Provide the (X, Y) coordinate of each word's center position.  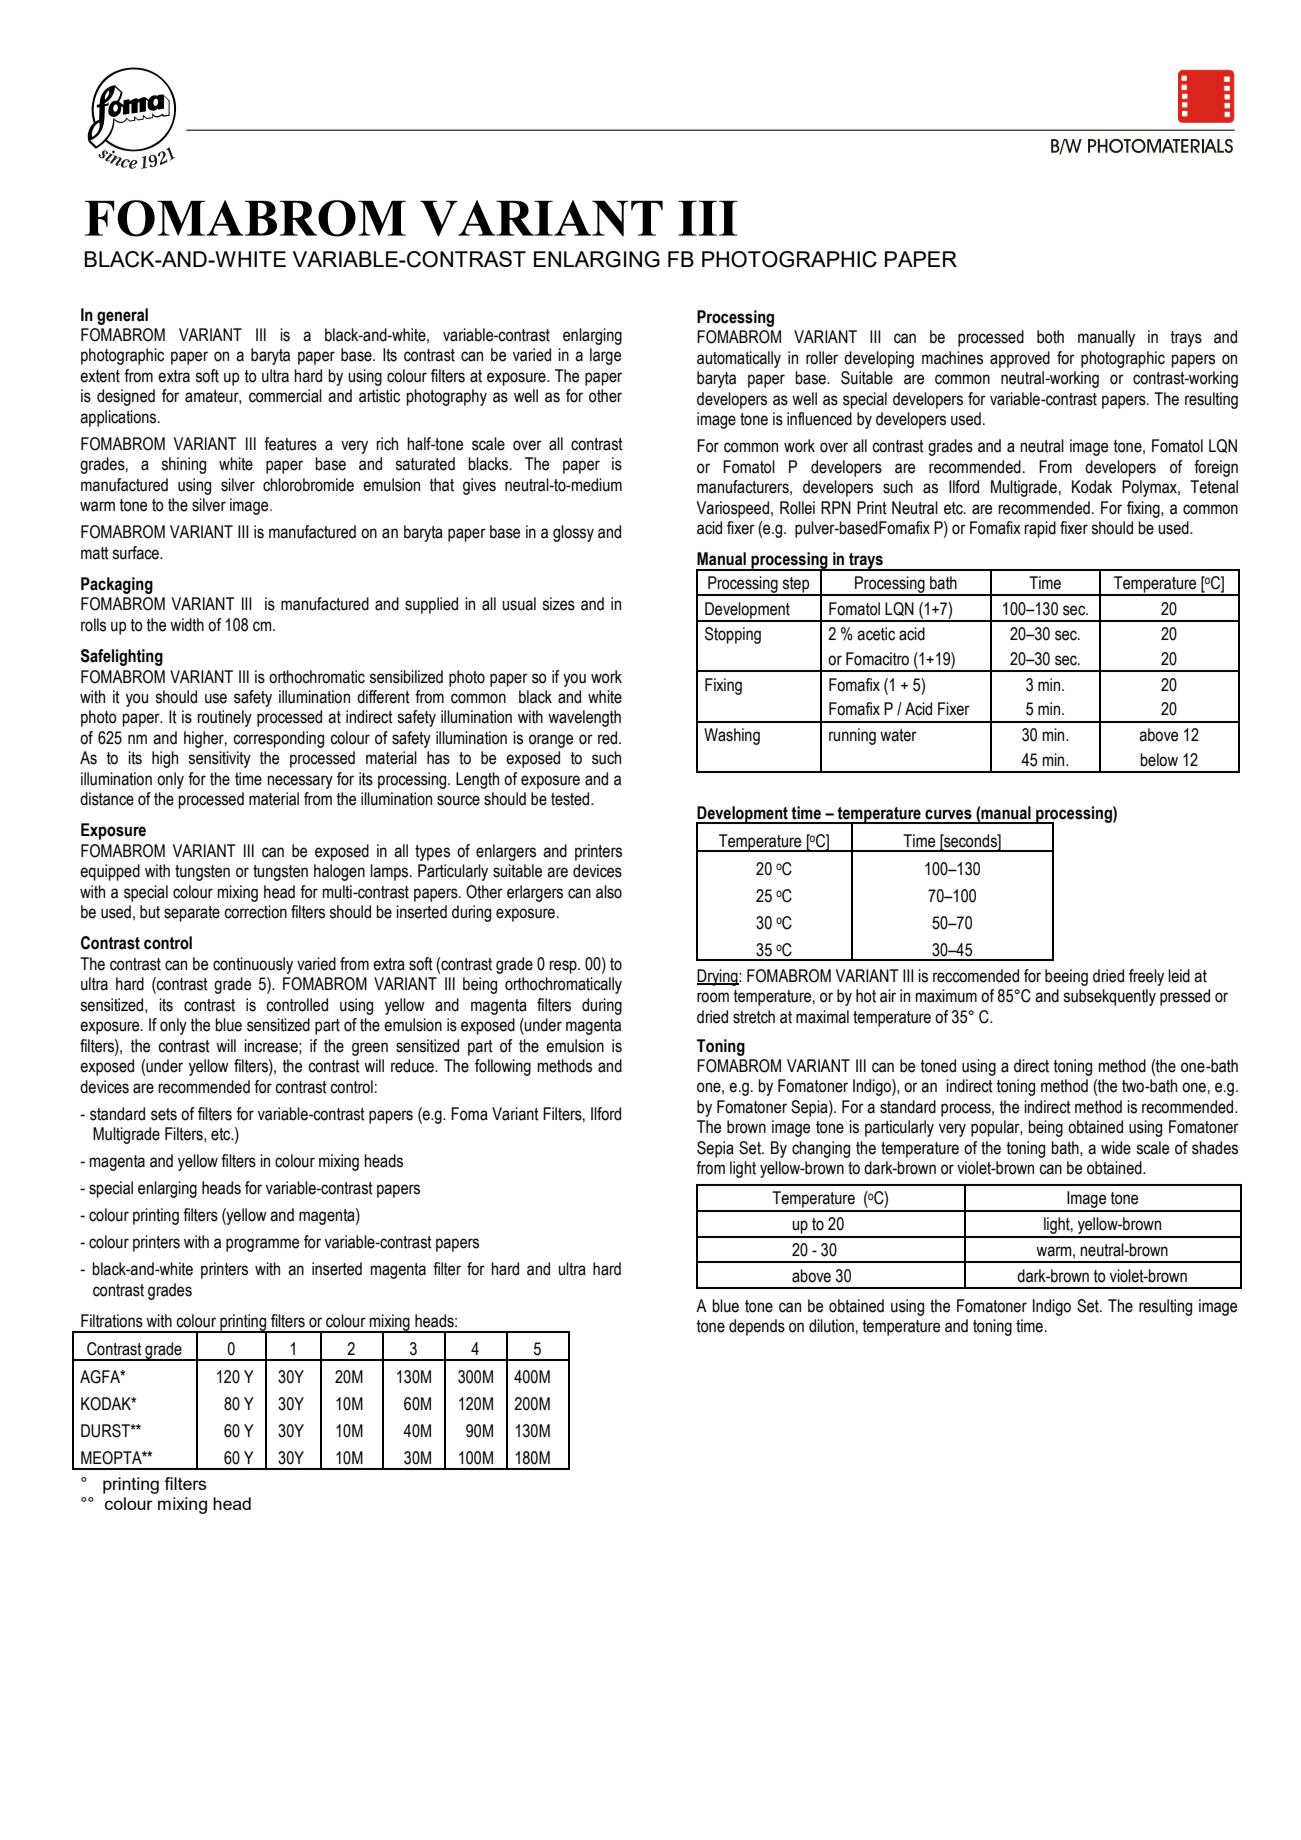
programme (262, 1245)
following (503, 1067)
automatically (739, 359)
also (609, 892)
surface (136, 553)
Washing (732, 736)
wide (1116, 1148)
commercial (285, 396)
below (1159, 760)
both (1050, 337)
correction (255, 912)
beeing (1066, 977)
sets (164, 1114)
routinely (224, 718)
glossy (573, 533)
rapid (1040, 529)
